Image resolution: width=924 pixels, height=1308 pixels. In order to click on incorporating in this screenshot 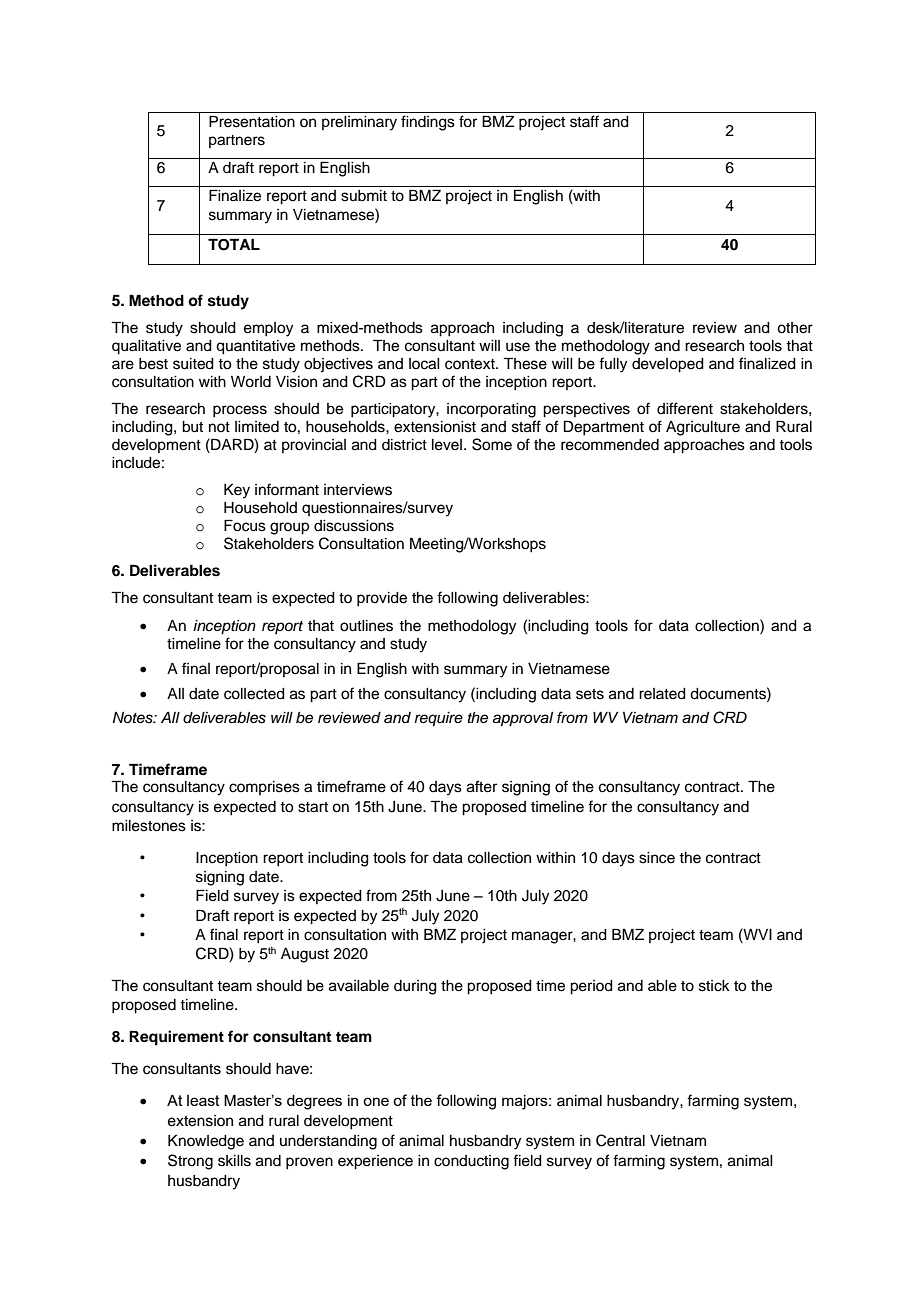, I will do `click(491, 410)`.
